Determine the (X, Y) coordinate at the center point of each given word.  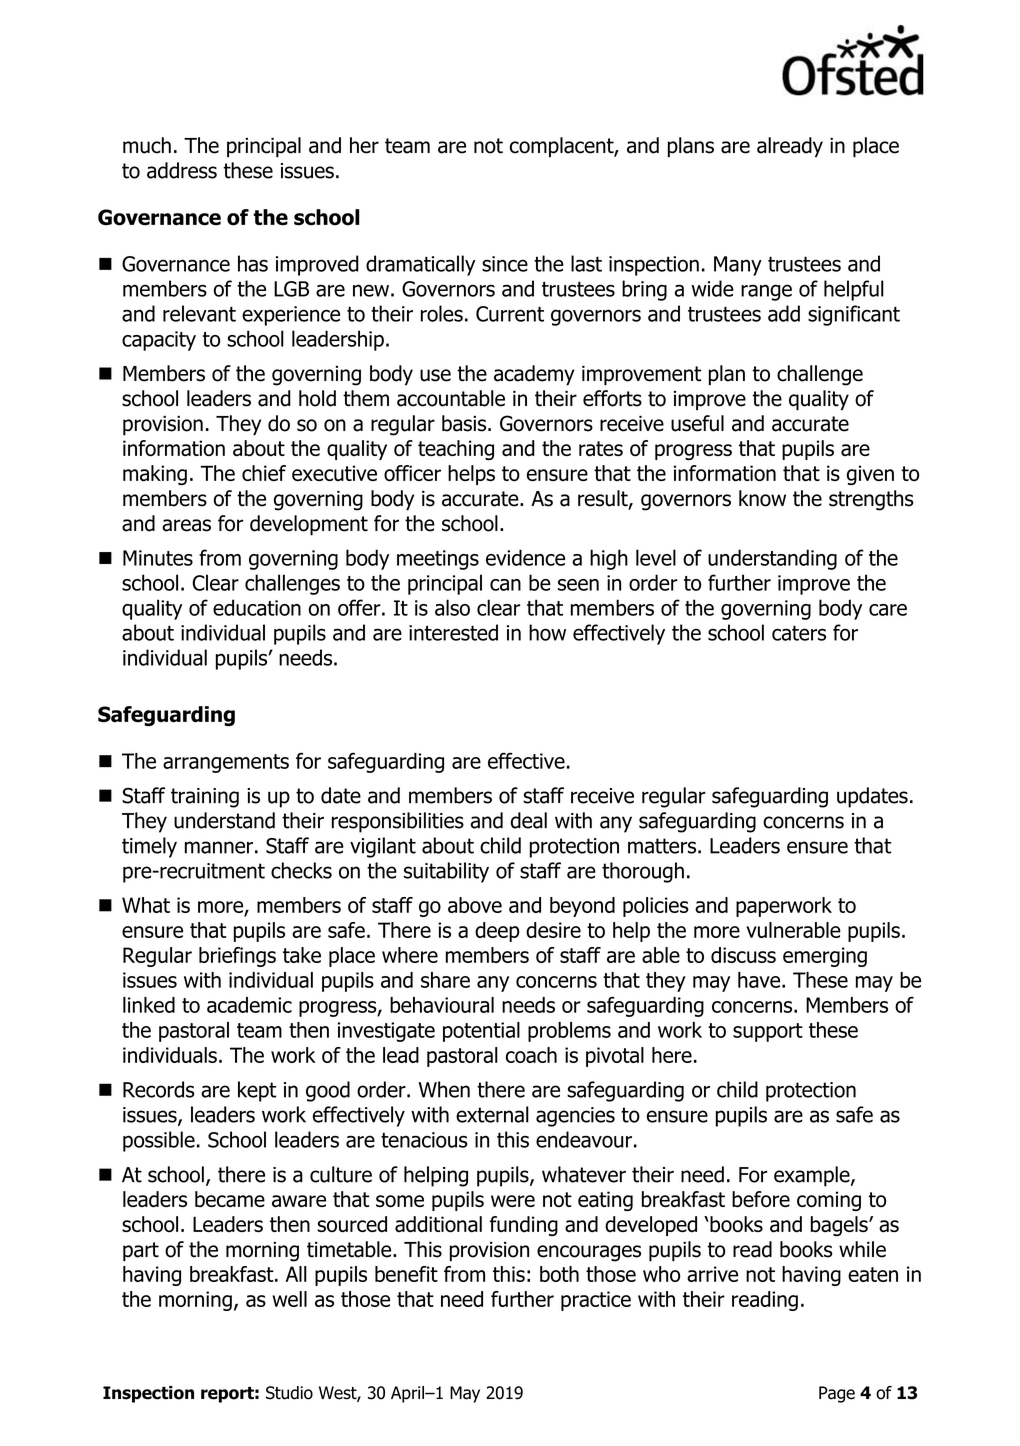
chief (264, 473)
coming (829, 1201)
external (492, 1114)
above (475, 905)
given (870, 475)
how (547, 632)
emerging (825, 957)
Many (738, 266)
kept (257, 1091)
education (257, 607)
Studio (289, 1393)
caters (799, 633)
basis (464, 423)
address (182, 170)
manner (219, 847)
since (505, 264)
